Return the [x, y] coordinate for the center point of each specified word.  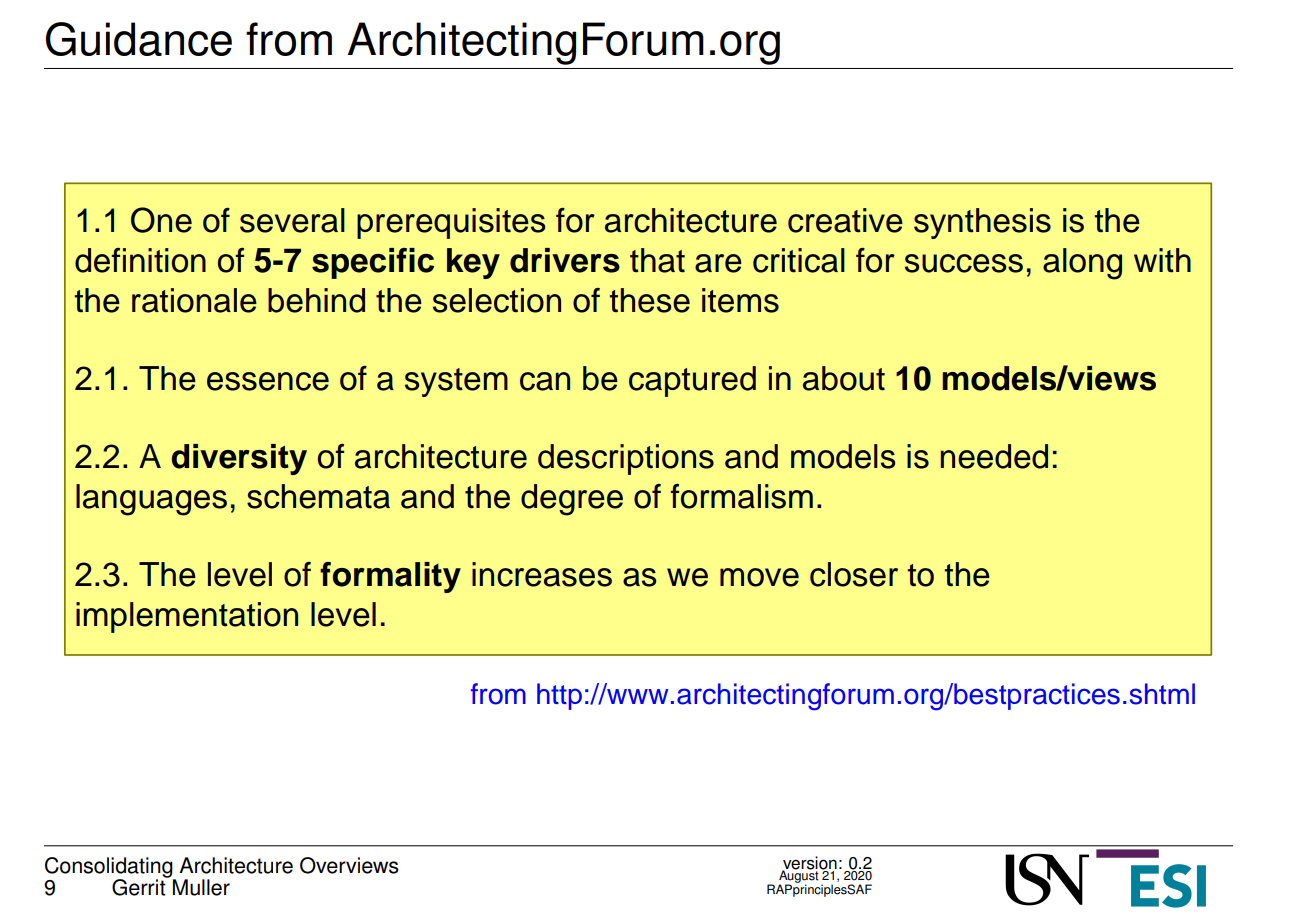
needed [994, 456]
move [759, 577]
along [1082, 264]
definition [140, 260]
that [657, 260]
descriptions [626, 459]
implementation [187, 617]
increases [542, 574]
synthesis [982, 223]
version [809, 864]
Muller [201, 887]
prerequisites [451, 223]
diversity [239, 459]
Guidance [139, 39]
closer [854, 574]
